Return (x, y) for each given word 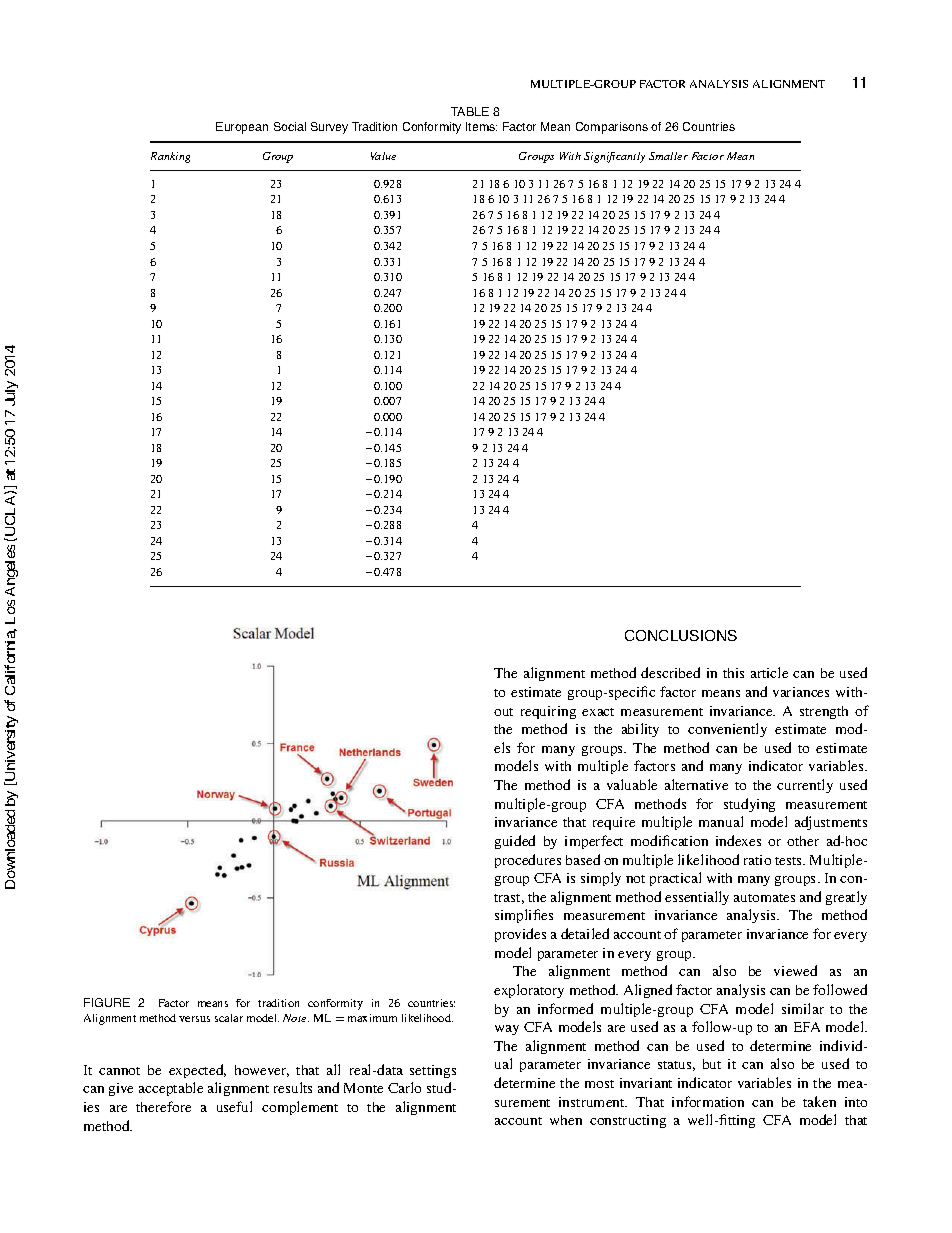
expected (197, 1071)
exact (598, 712)
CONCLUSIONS (681, 635)
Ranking (170, 157)
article (769, 672)
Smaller (668, 156)
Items (481, 126)
